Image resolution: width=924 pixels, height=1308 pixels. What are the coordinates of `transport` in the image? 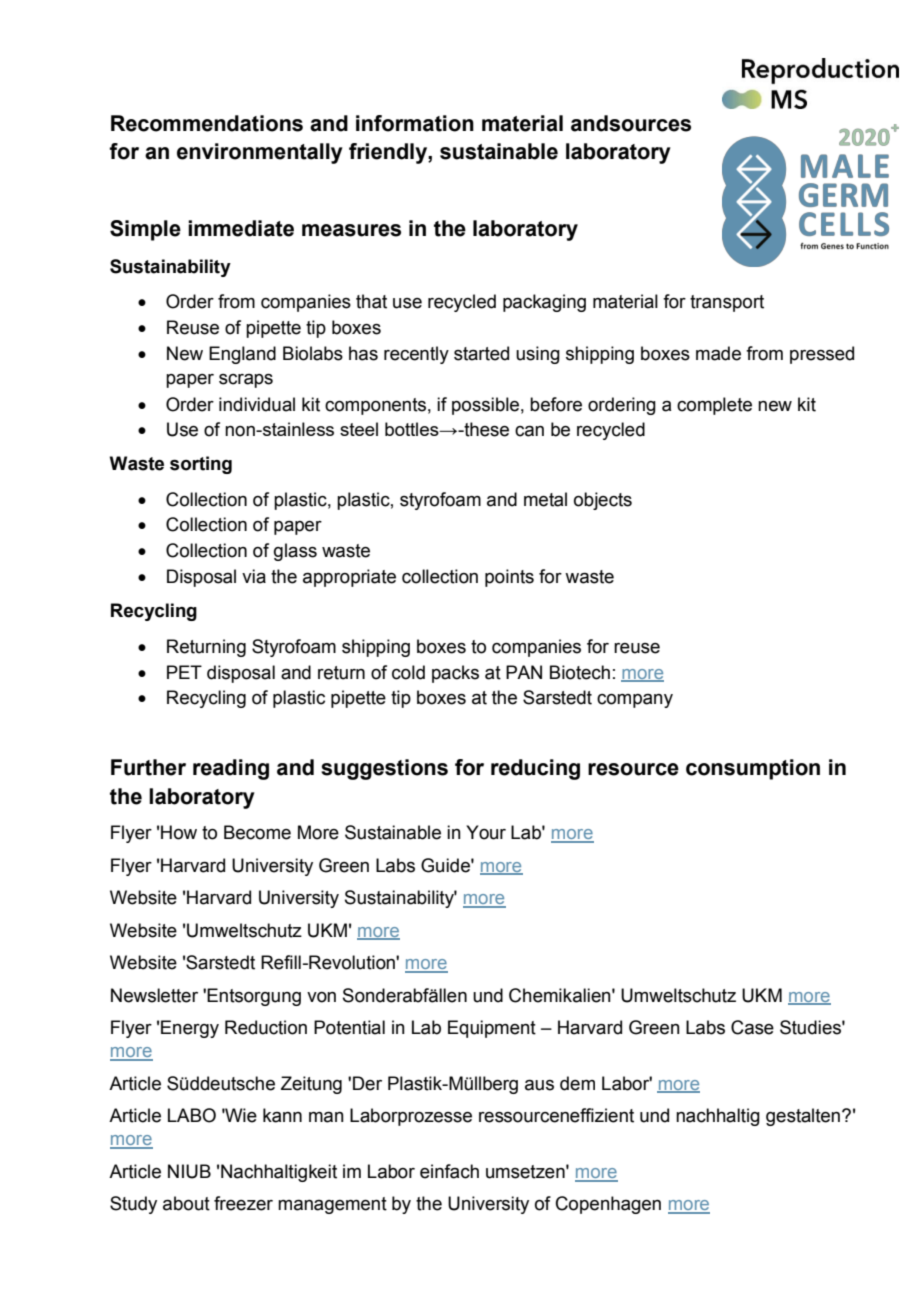 It's located at (727, 303).
